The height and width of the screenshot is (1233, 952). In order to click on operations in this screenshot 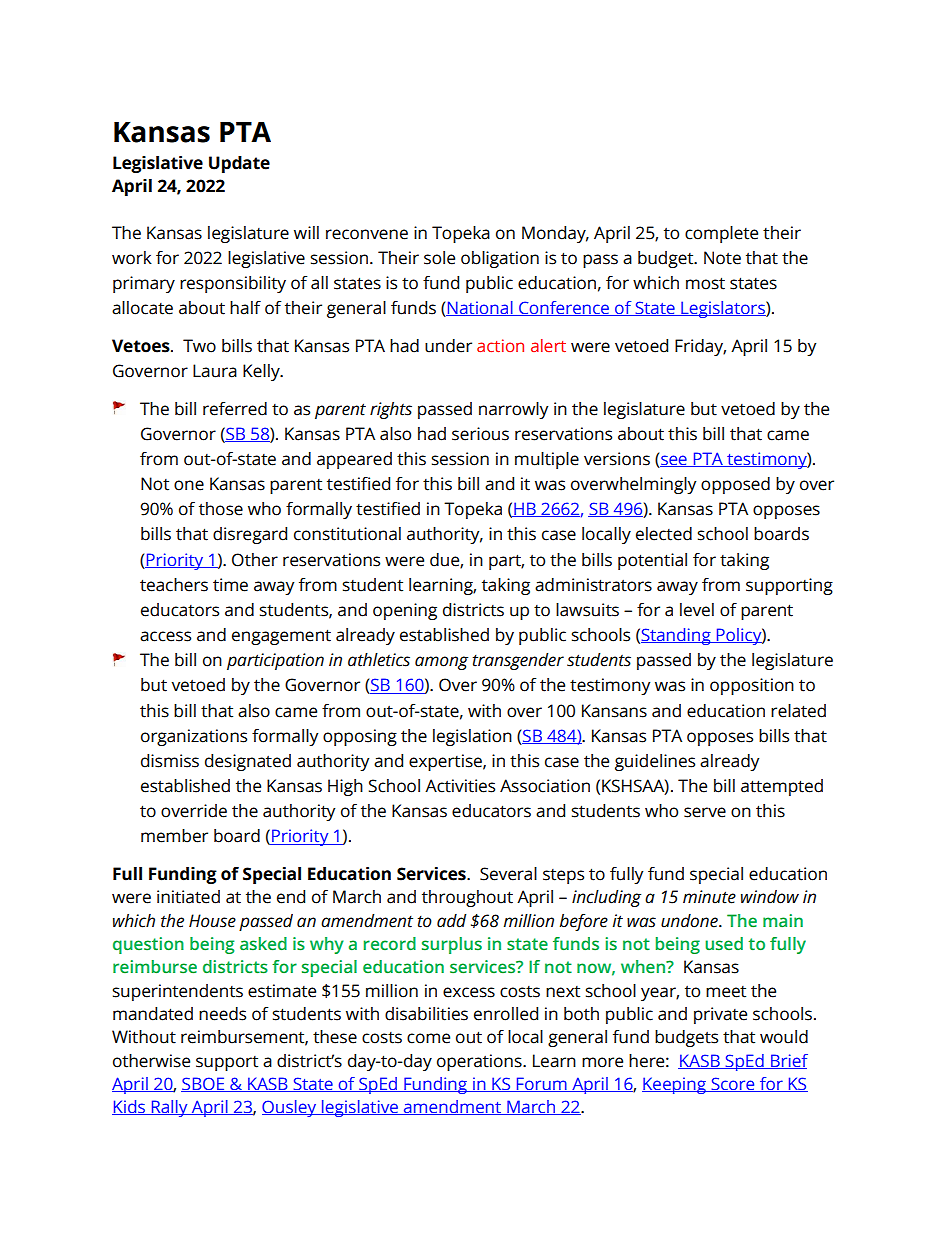, I will do `click(480, 1062)`.
